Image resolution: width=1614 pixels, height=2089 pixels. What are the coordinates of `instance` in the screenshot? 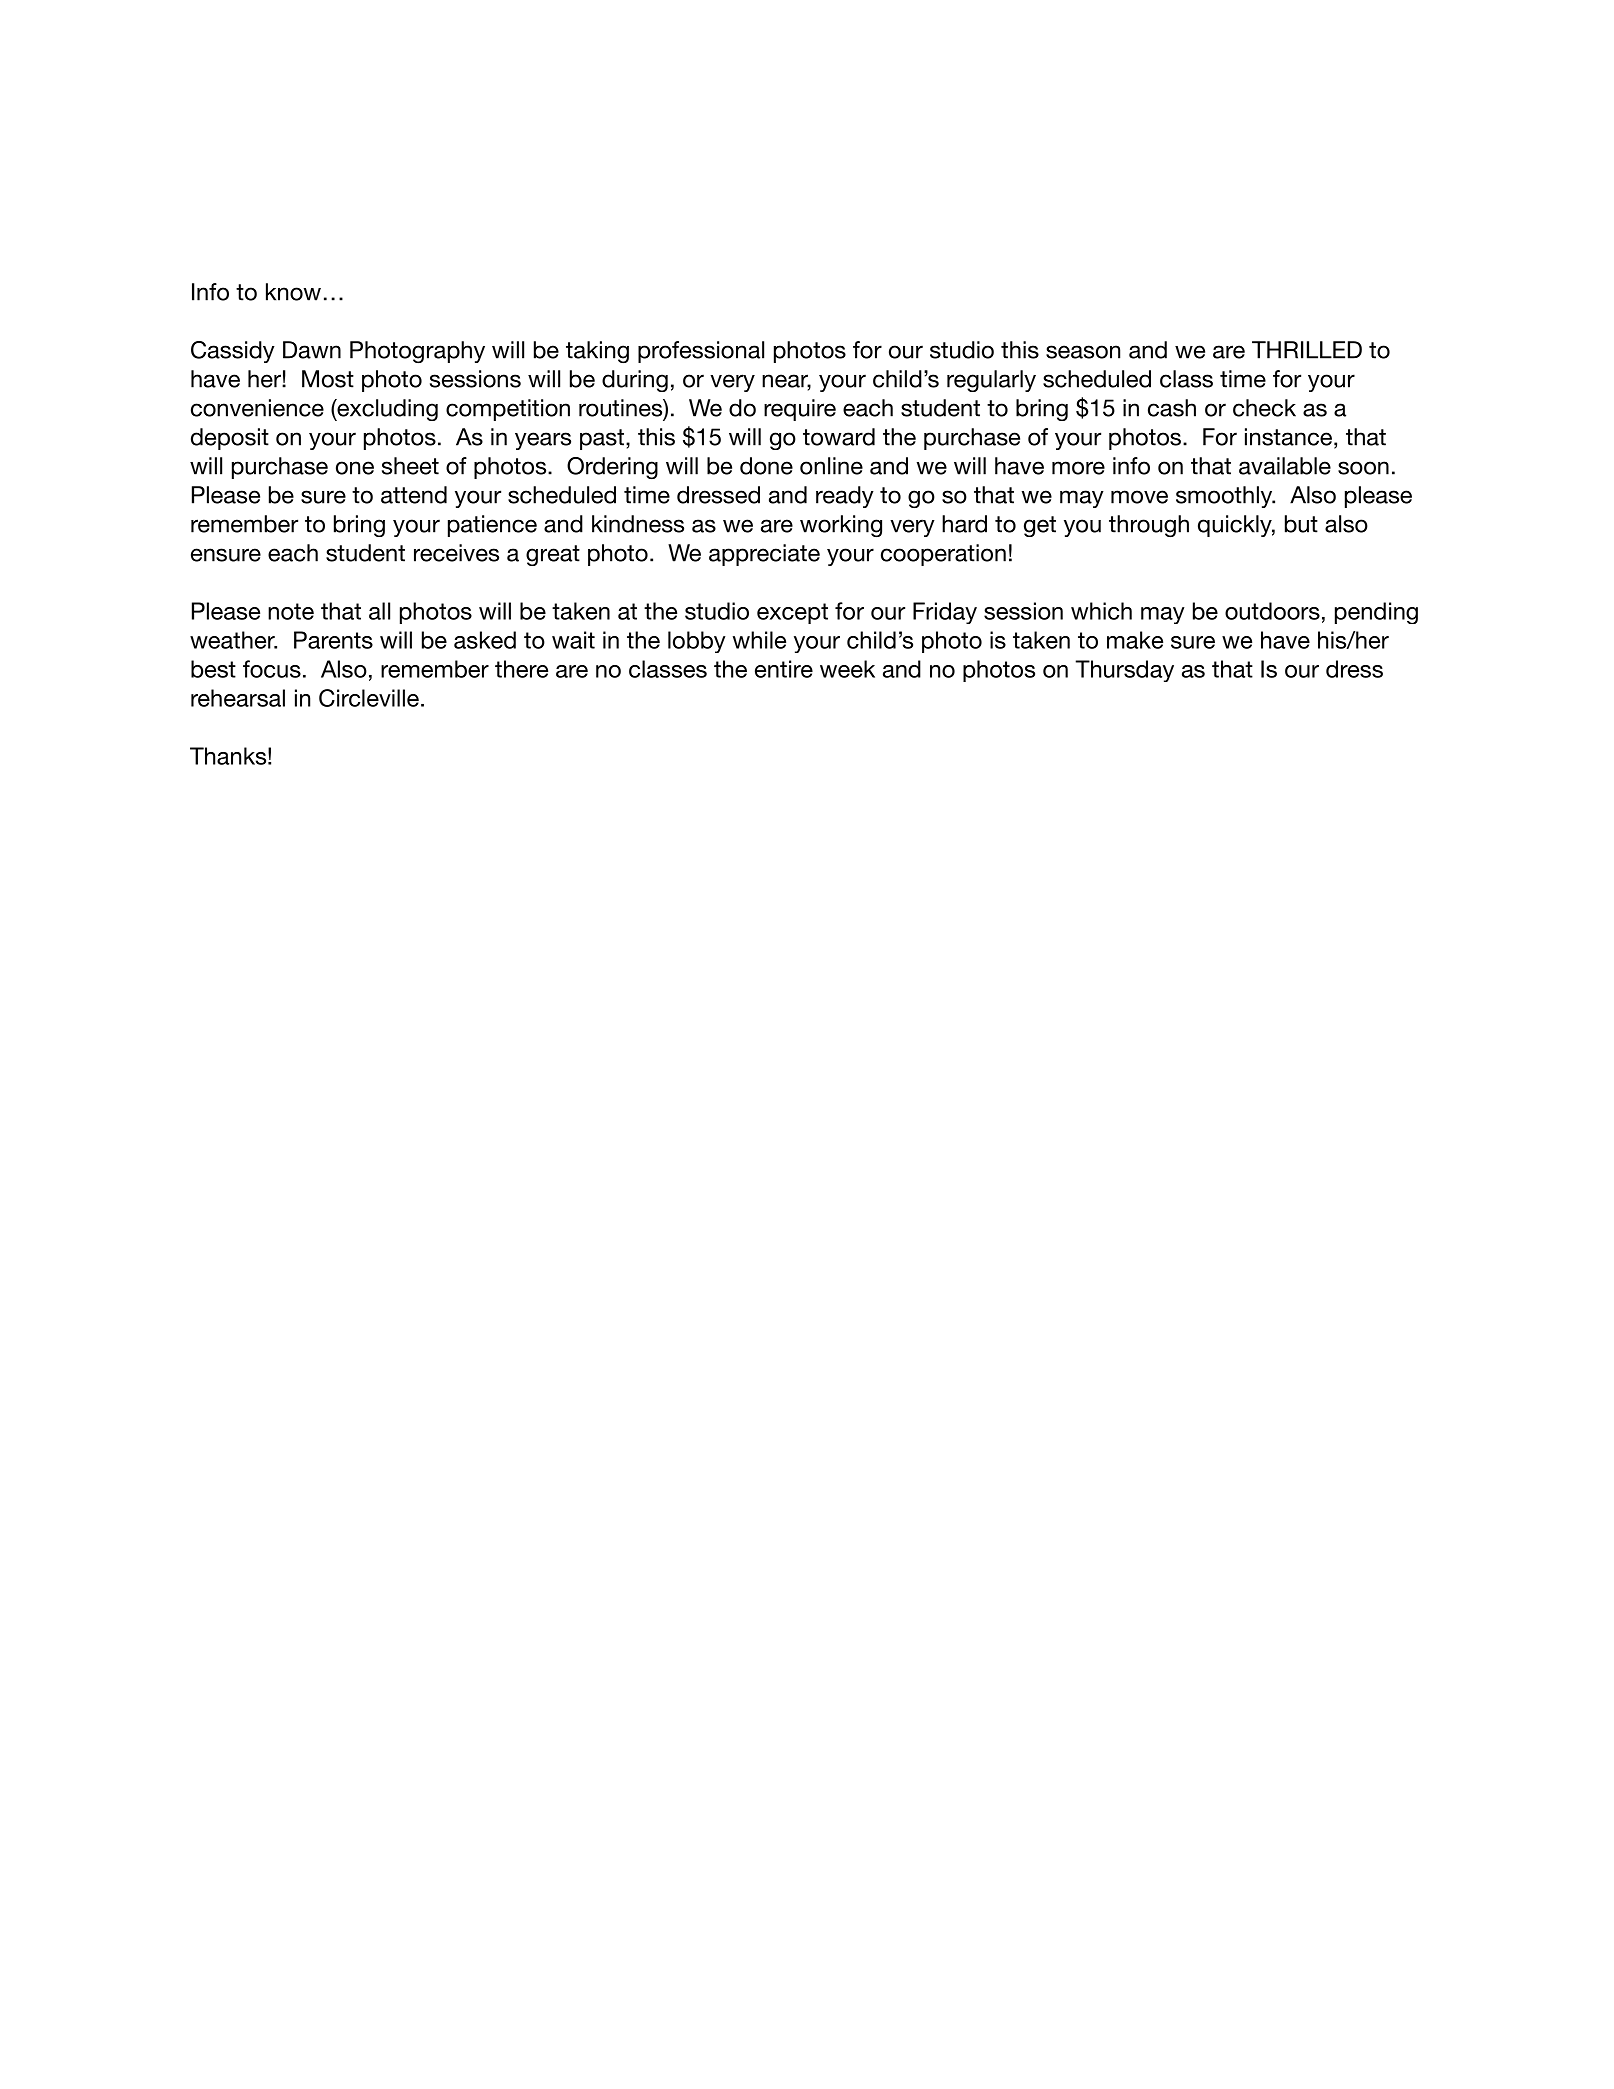 It's located at (1288, 437).
